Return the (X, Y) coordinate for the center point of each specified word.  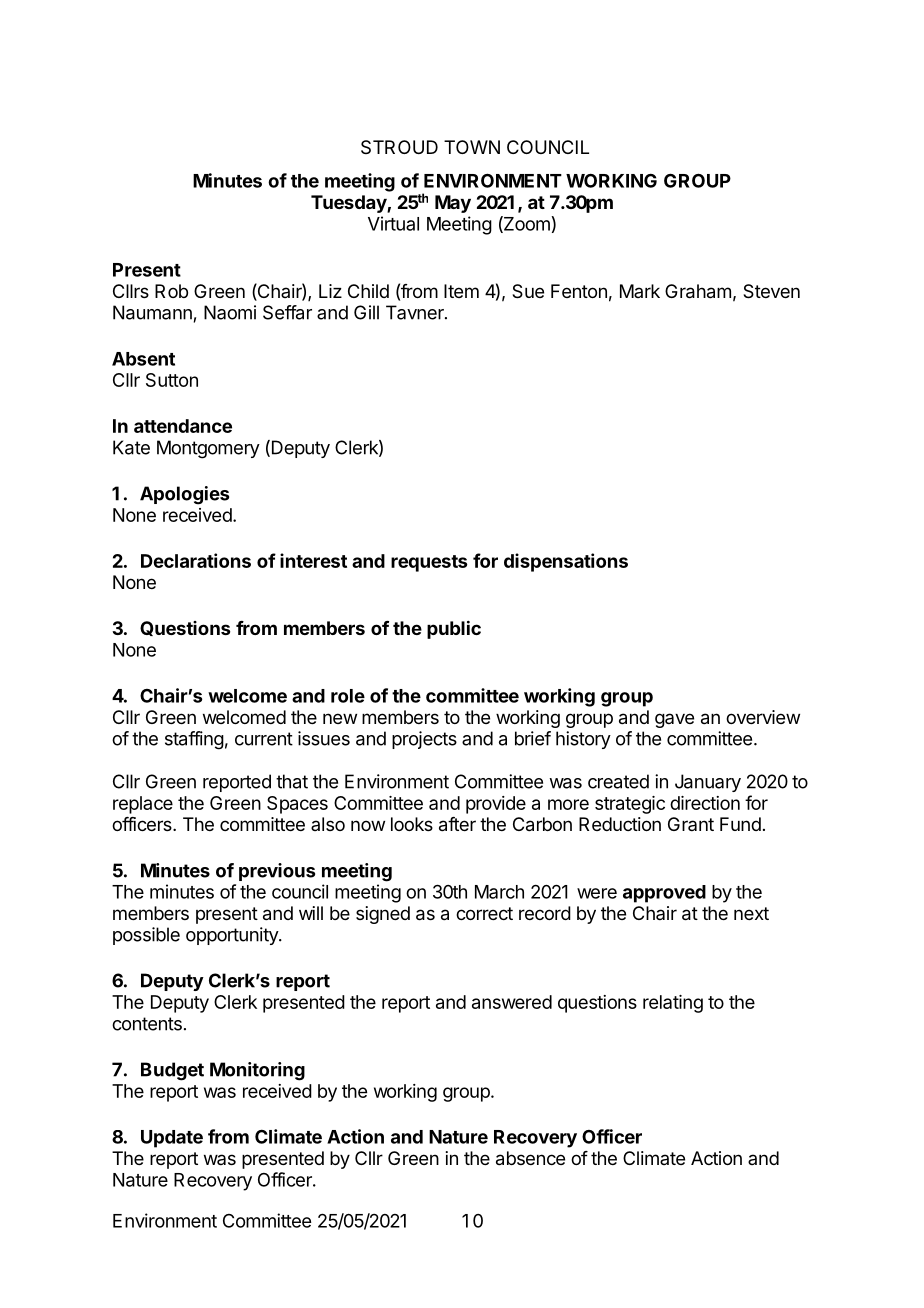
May (453, 204)
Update (172, 1139)
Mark (640, 291)
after (457, 824)
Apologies (184, 495)
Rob (171, 291)
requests (429, 563)
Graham (698, 291)
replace (143, 805)
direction (705, 803)
